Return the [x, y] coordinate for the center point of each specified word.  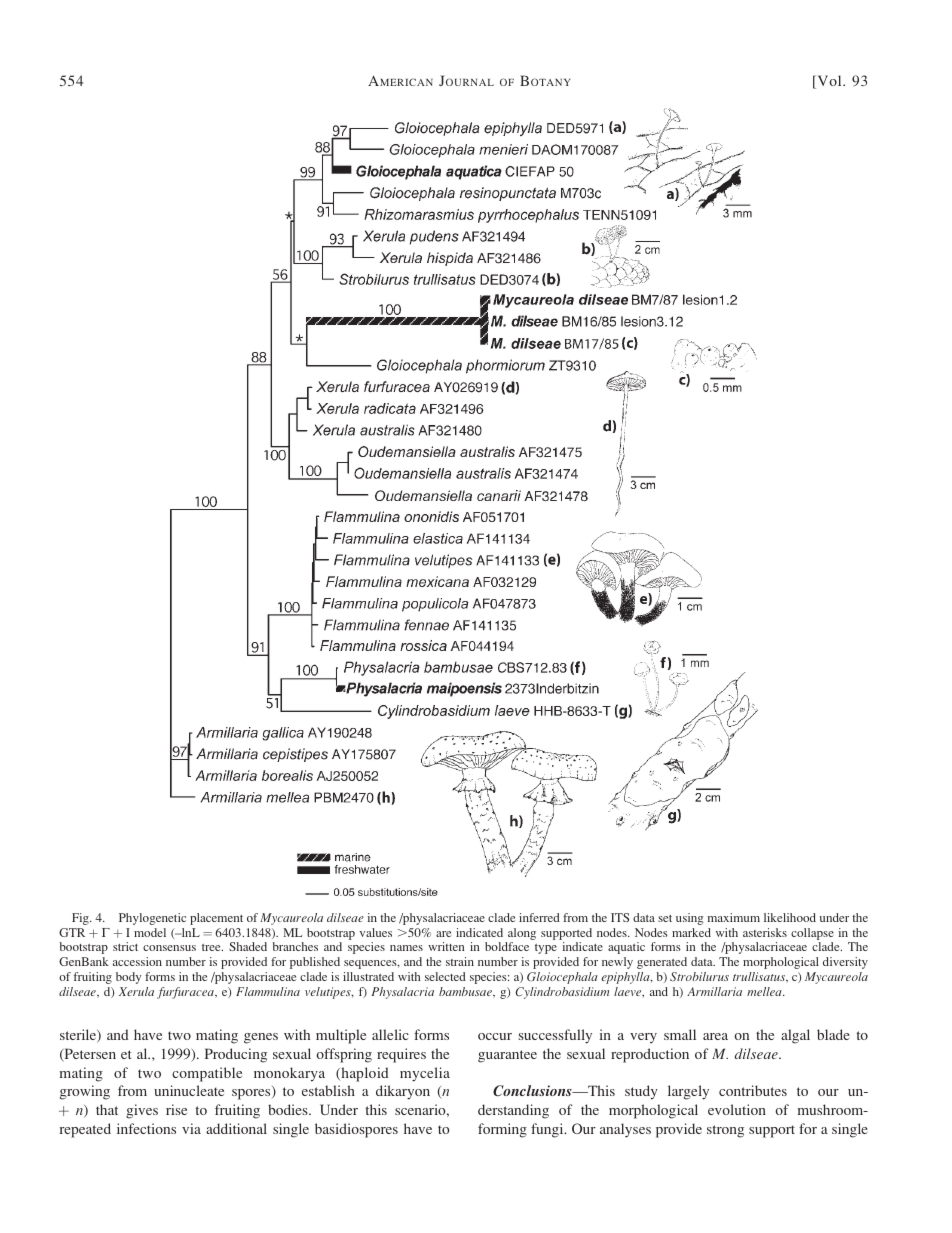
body [128, 978]
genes [261, 1038]
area [715, 1036]
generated [662, 963]
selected [445, 976]
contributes [753, 1090]
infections [146, 1128]
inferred [539, 917]
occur [495, 1036]
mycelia [425, 1074]
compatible [207, 1074]
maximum [733, 917]
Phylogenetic [152, 919]
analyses [625, 1130]
